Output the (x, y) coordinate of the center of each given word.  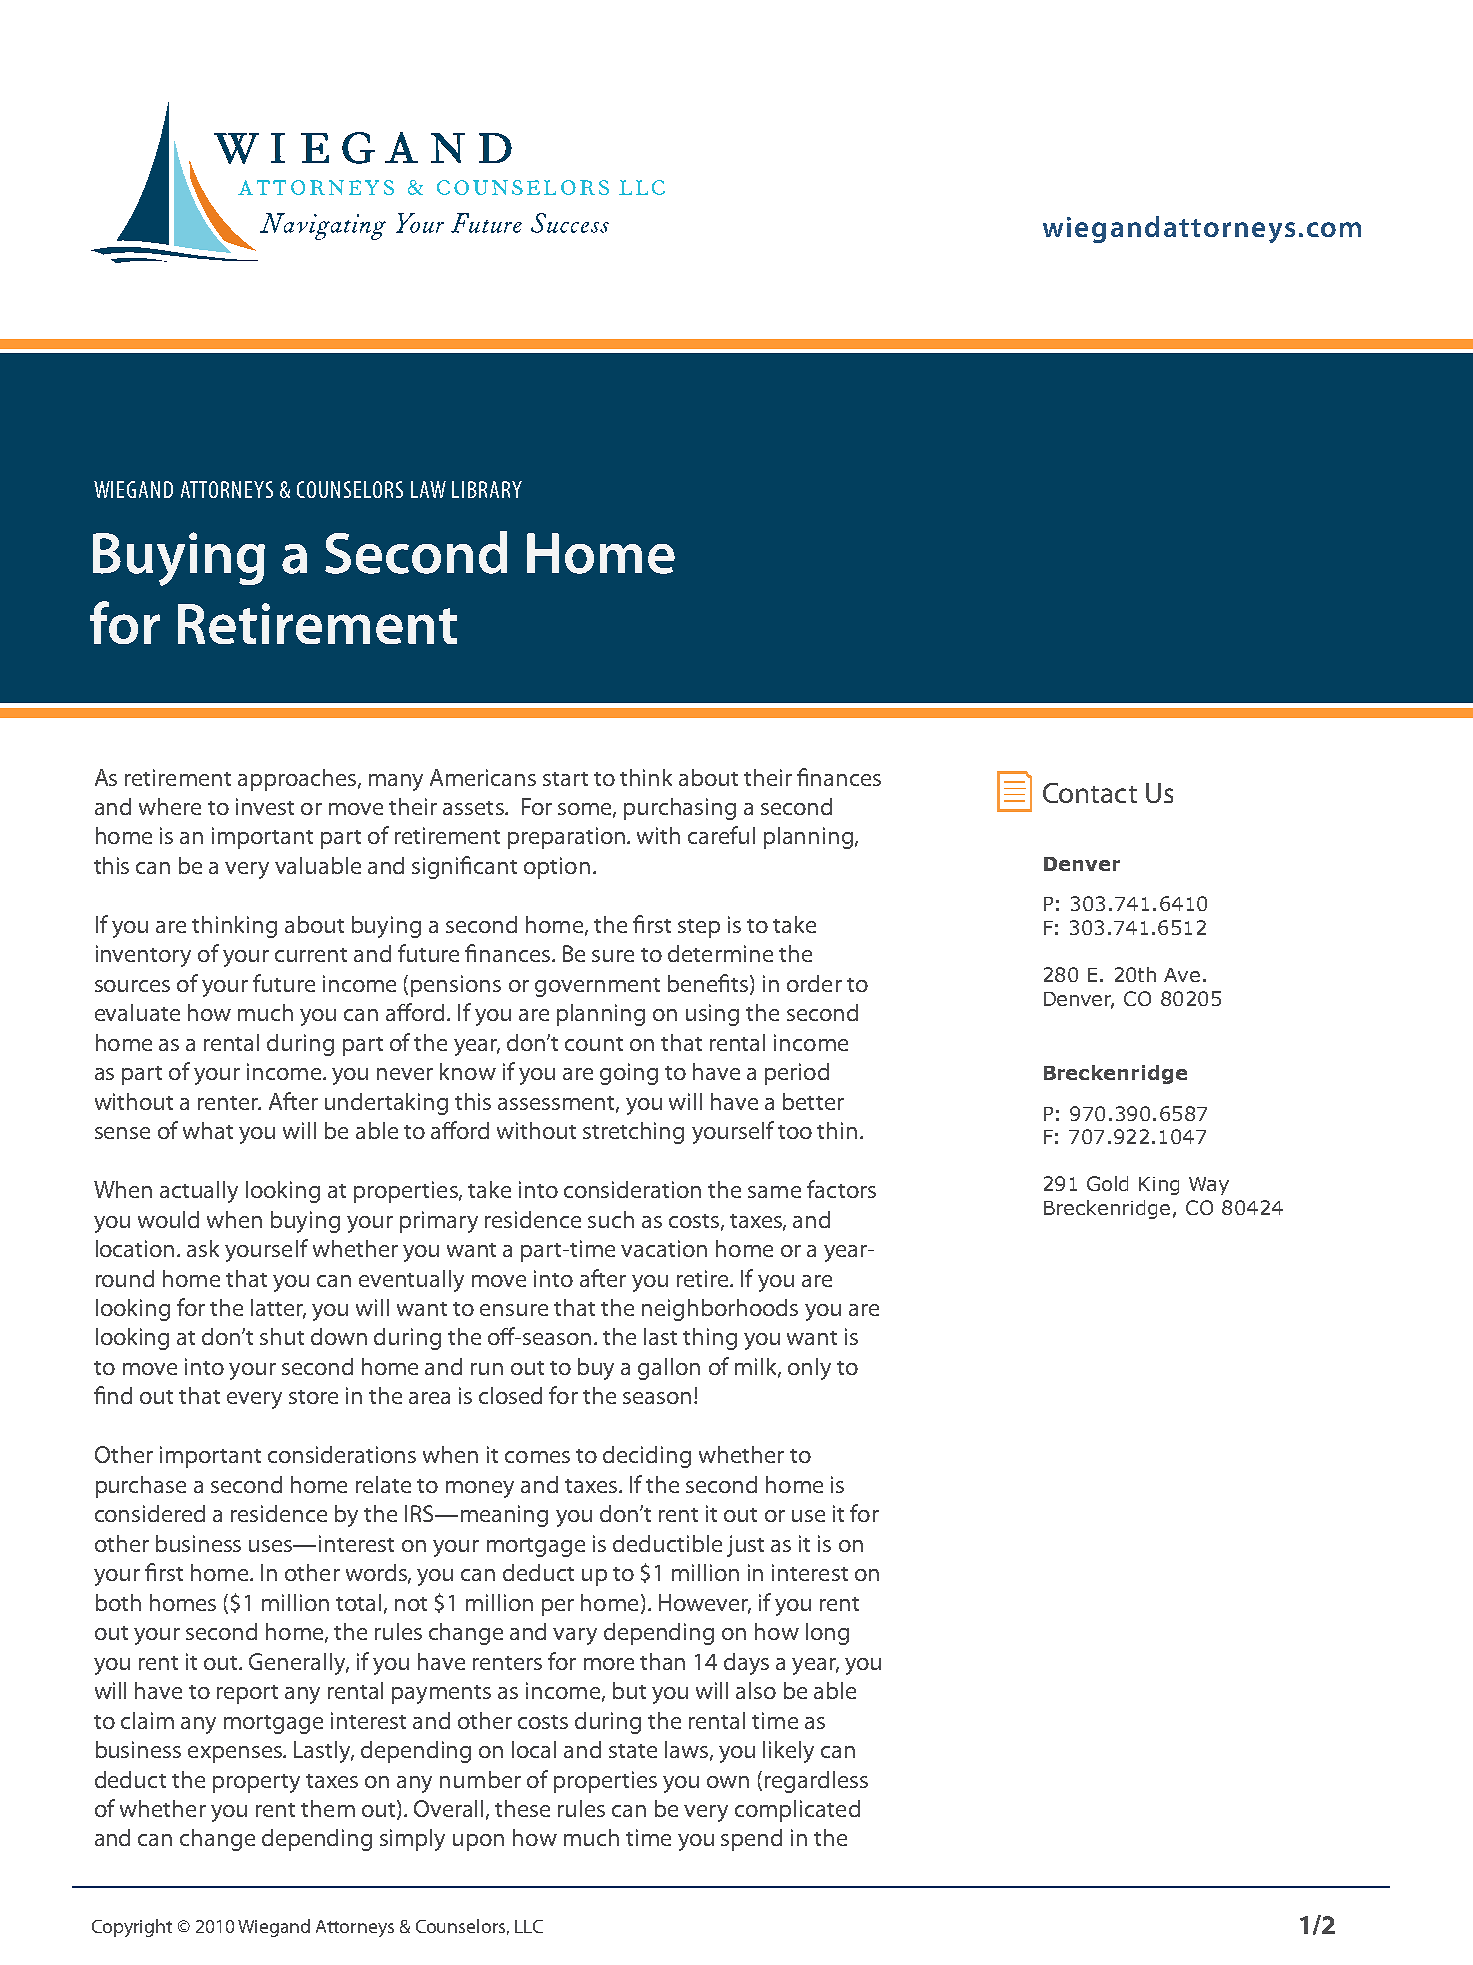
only (809, 1369)
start (565, 779)
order (814, 983)
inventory (143, 956)
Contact (1090, 793)
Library (487, 489)
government (597, 987)
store (313, 1397)
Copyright (132, 1928)
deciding (647, 1457)
